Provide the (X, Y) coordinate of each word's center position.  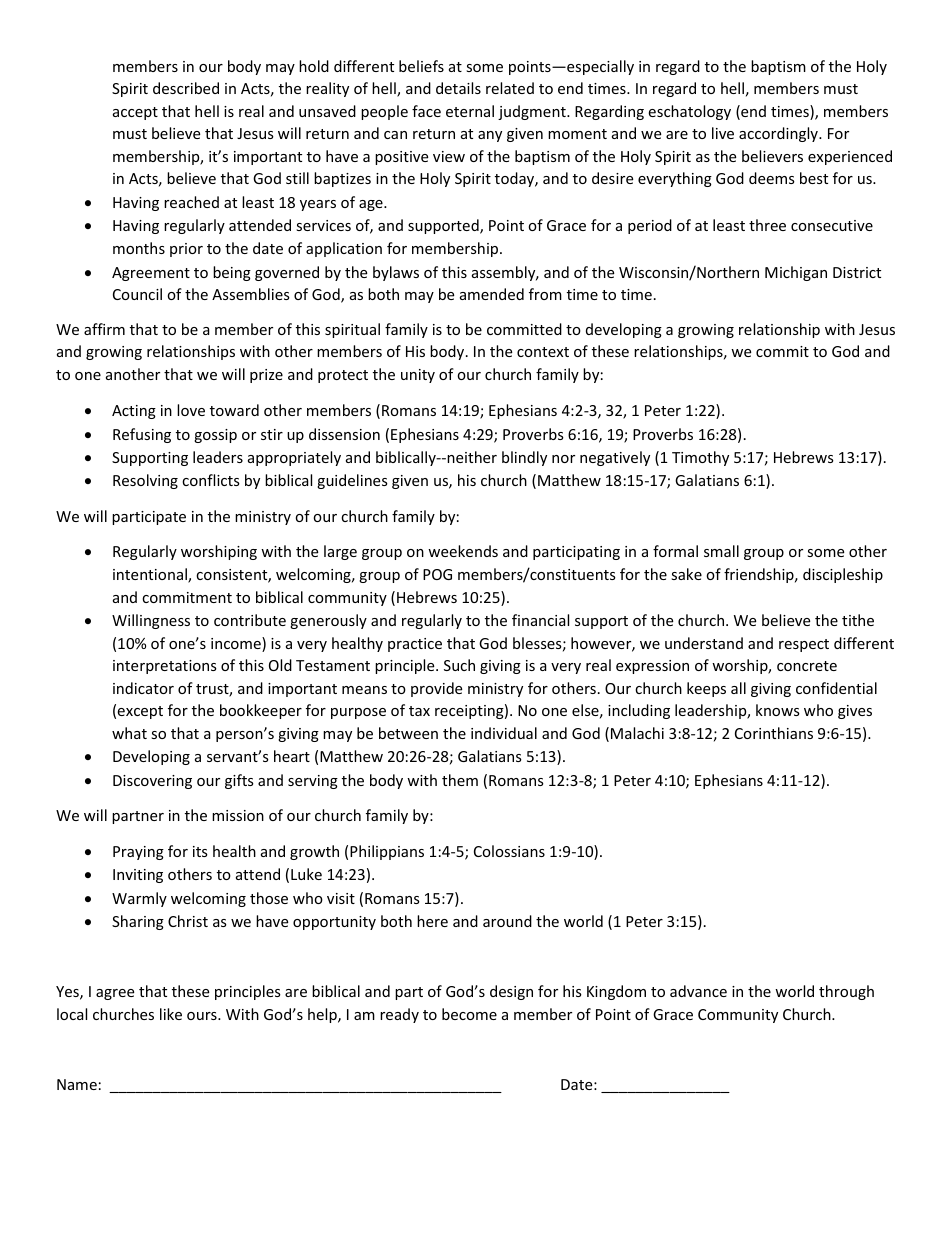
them (460, 780)
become (469, 1014)
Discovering (152, 782)
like (171, 1014)
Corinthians (774, 733)
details (458, 88)
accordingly (779, 134)
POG (437, 574)
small (721, 551)
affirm (104, 329)
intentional (151, 575)
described (186, 88)
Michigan (796, 273)
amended (492, 294)
